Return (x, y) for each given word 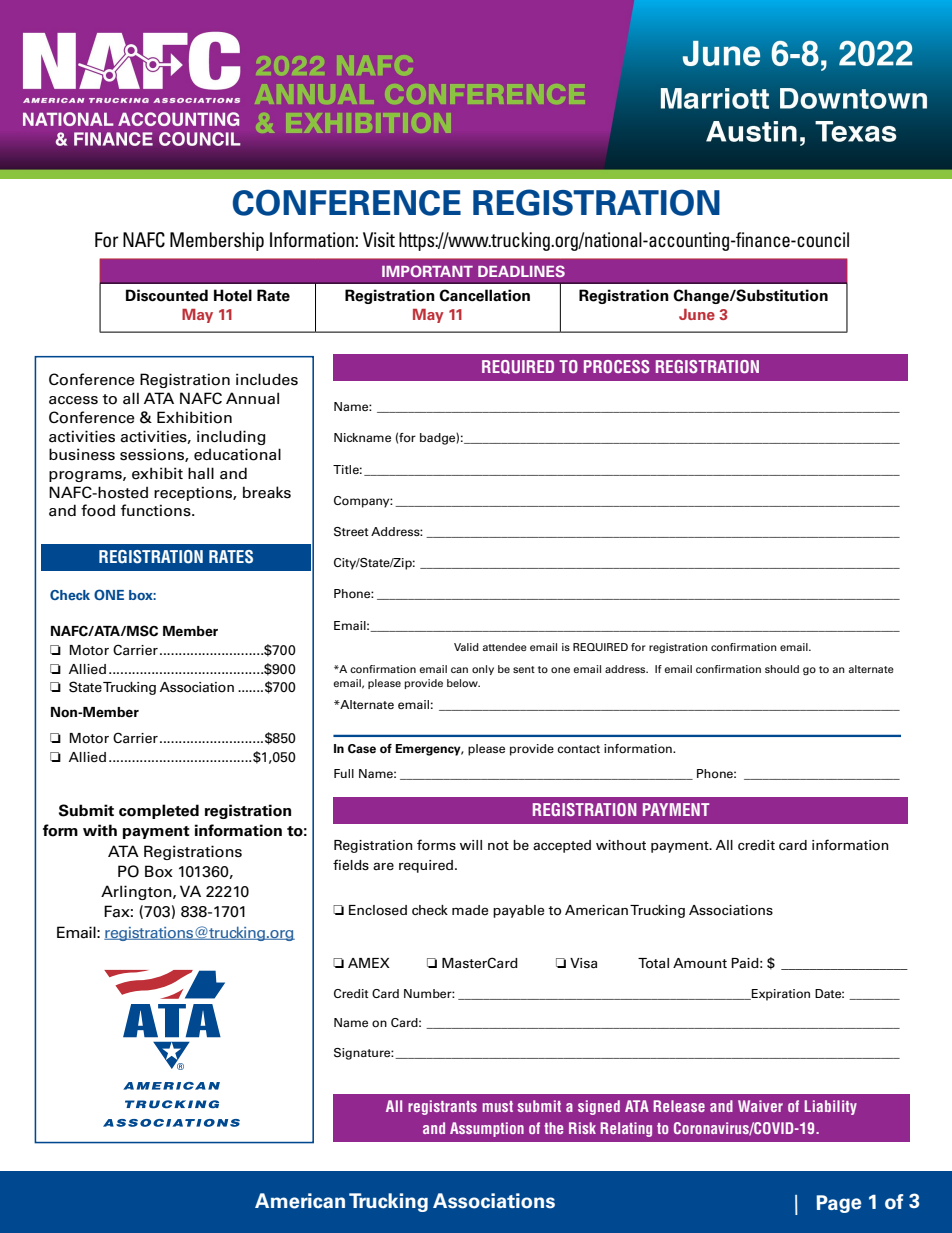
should (782, 669)
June (697, 314)
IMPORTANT (427, 271)
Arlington (137, 892)
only (483, 670)
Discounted (167, 295)
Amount (700, 963)
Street (351, 532)
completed (159, 811)
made (470, 910)
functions (157, 510)
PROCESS (617, 366)
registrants (442, 1107)
